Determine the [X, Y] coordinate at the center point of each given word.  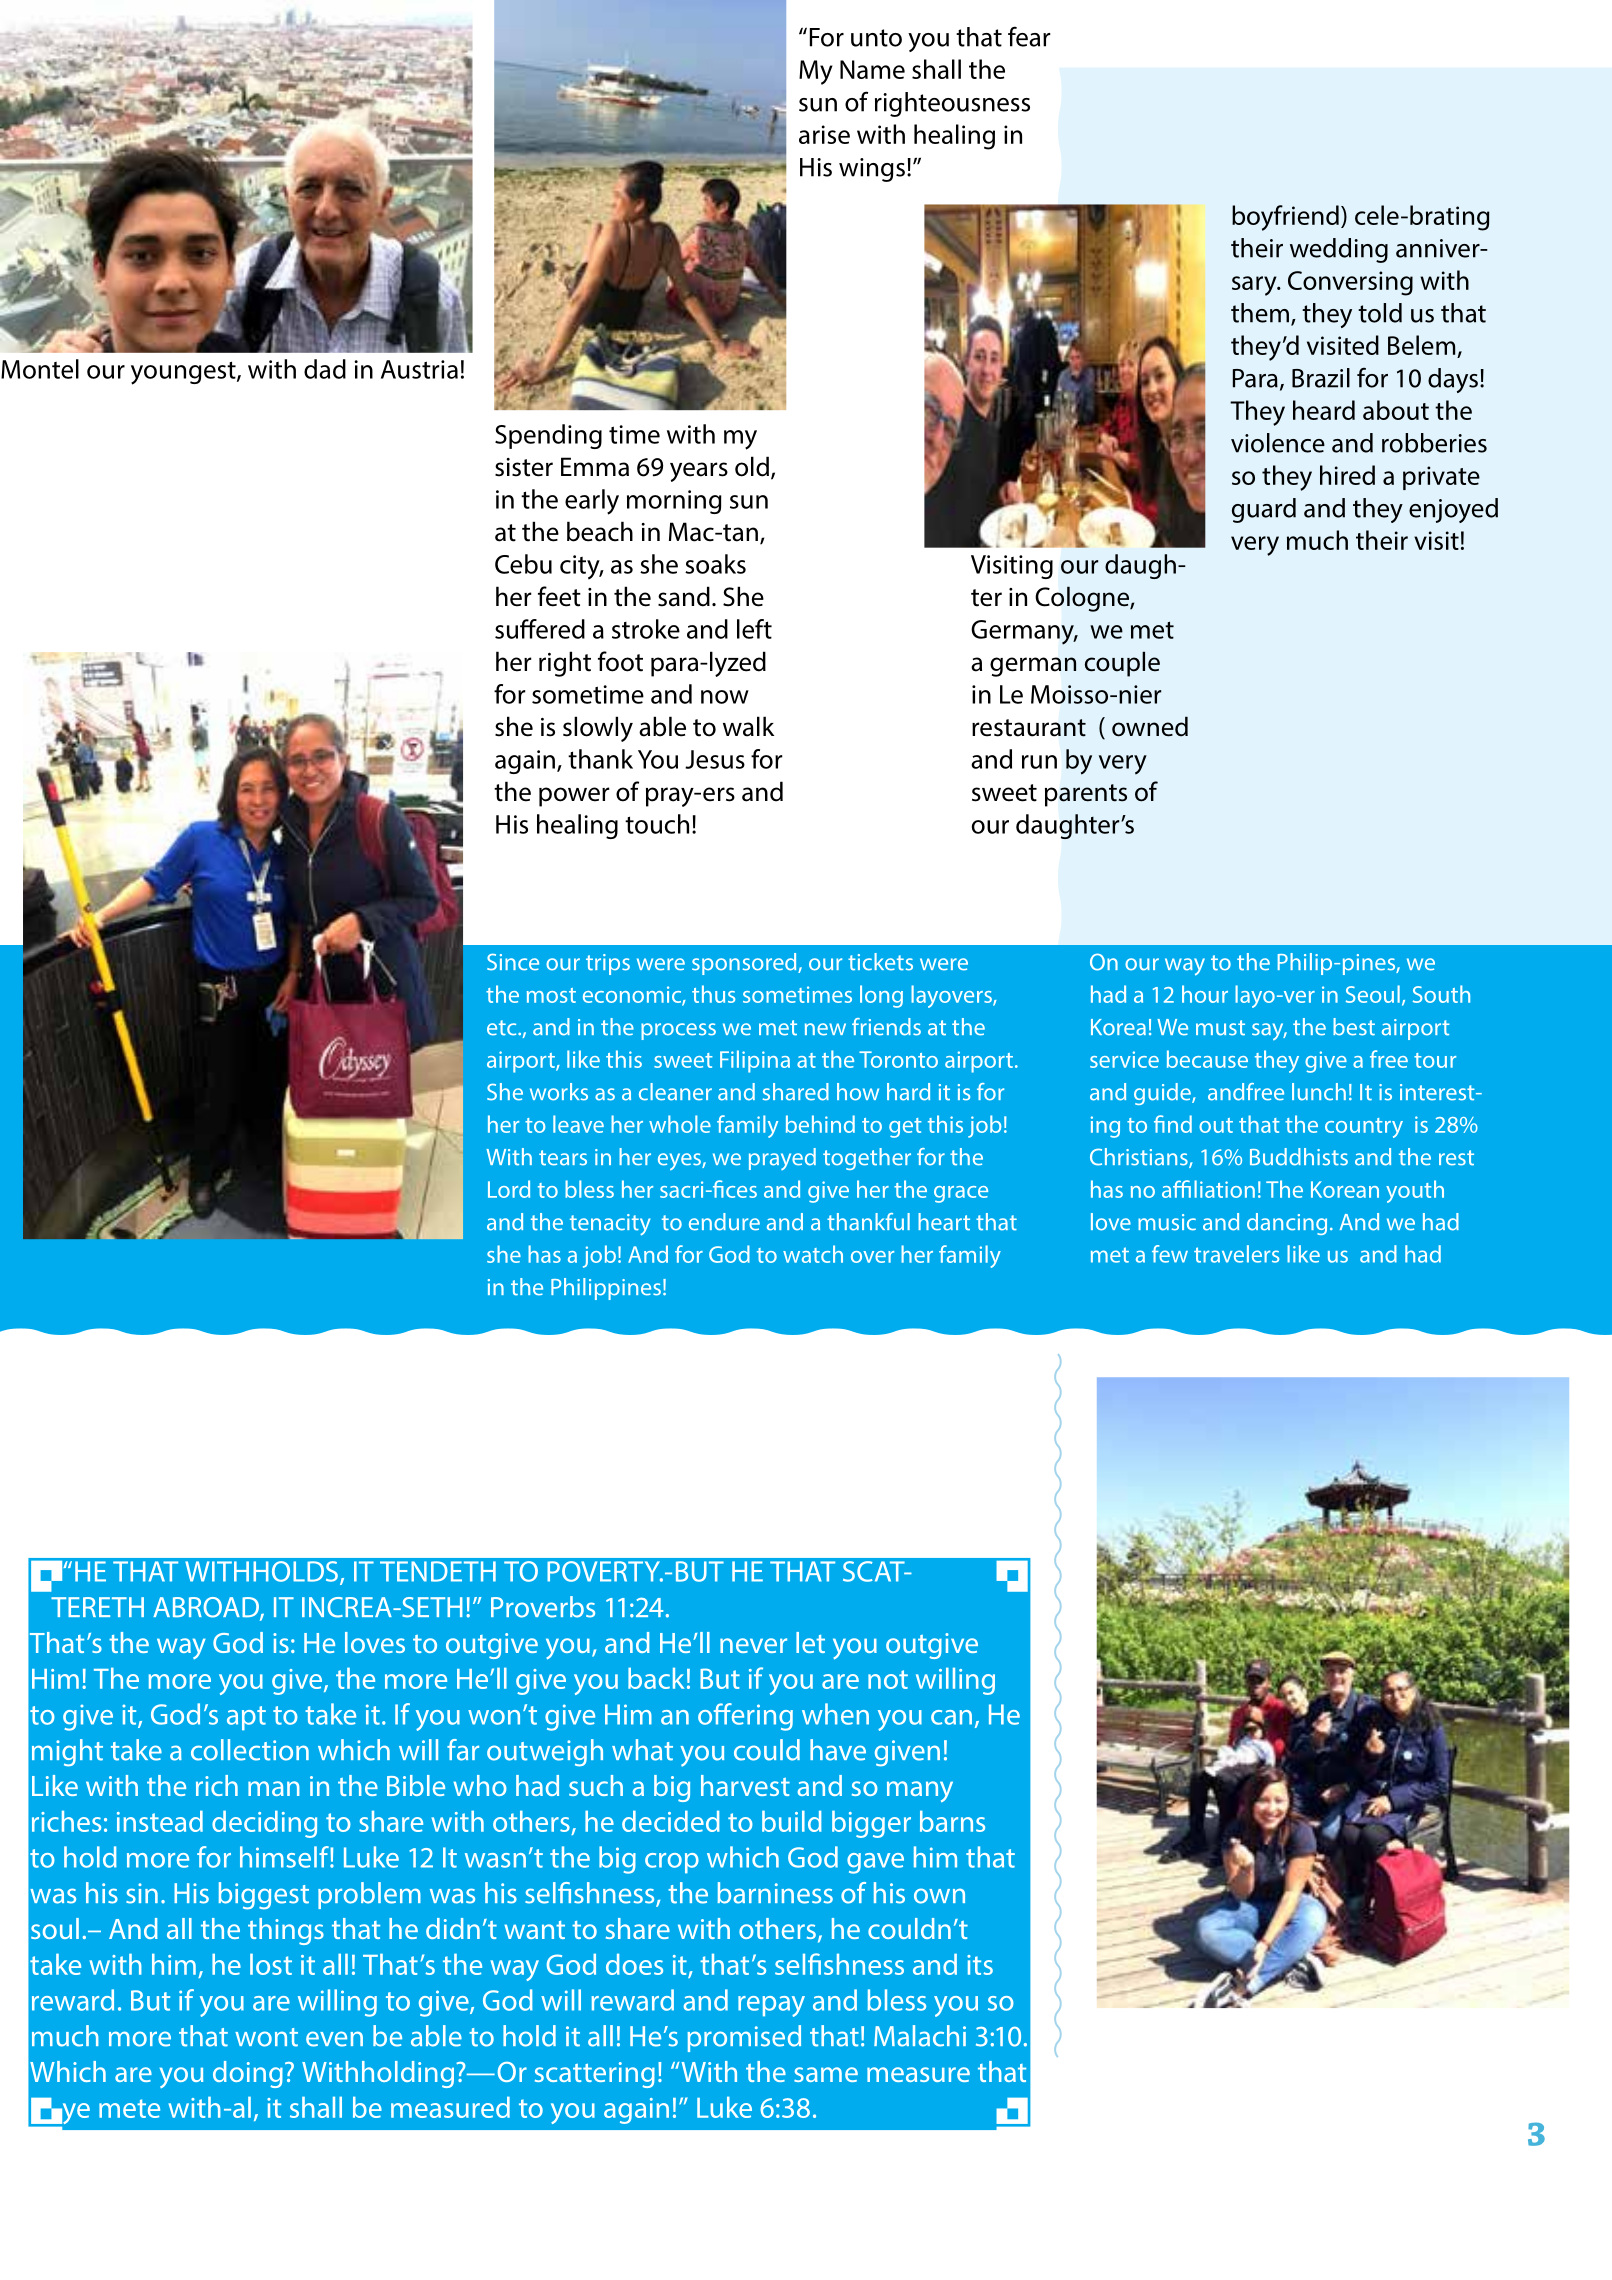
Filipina [755, 1061]
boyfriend [1285, 218]
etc [503, 1028]
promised [744, 2038]
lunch [1319, 1092]
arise [824, 134]
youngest [184, 373]
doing [248, 2074]
